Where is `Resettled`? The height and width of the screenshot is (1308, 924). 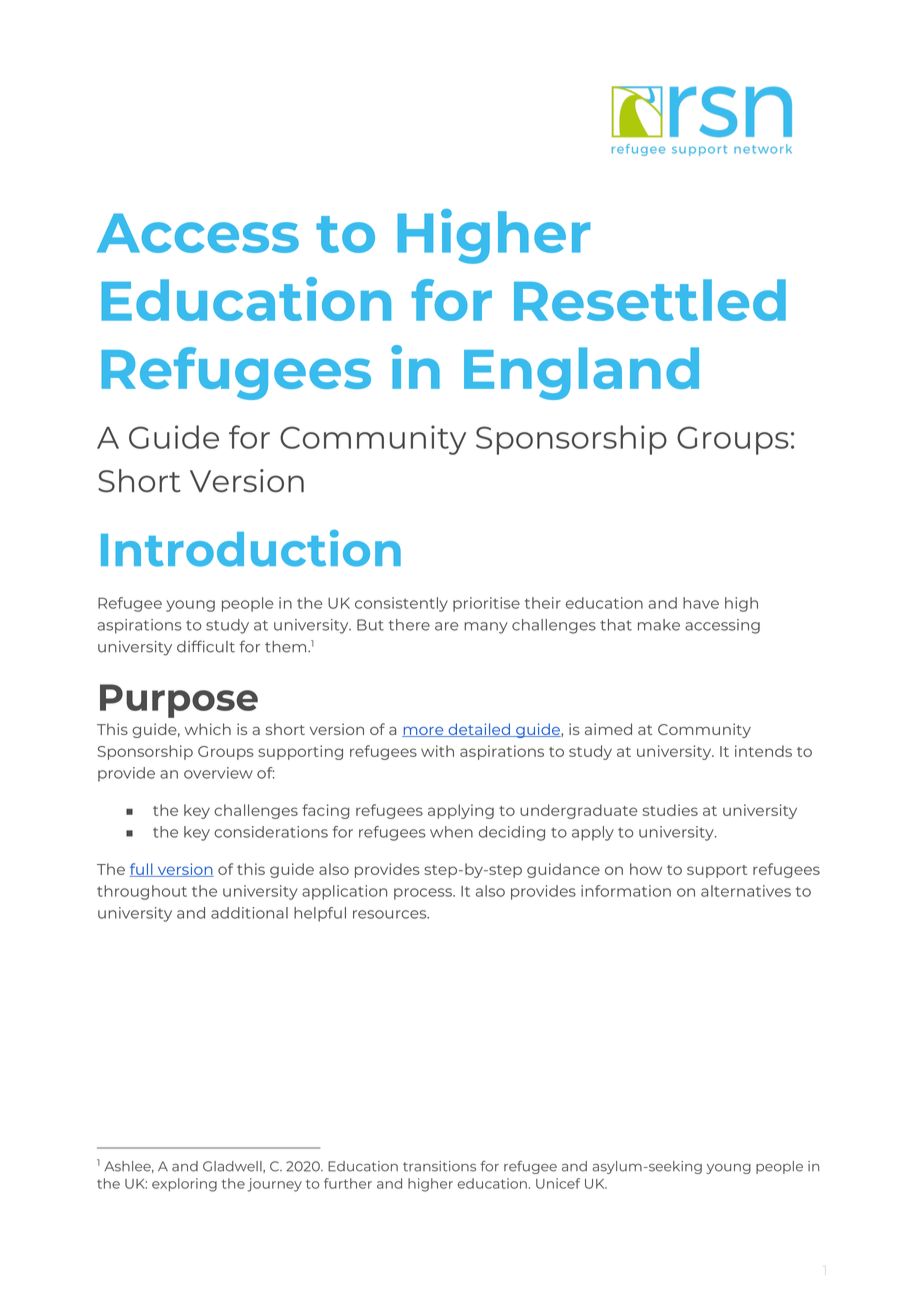
Resettled is located at coordinates (650, 300).
